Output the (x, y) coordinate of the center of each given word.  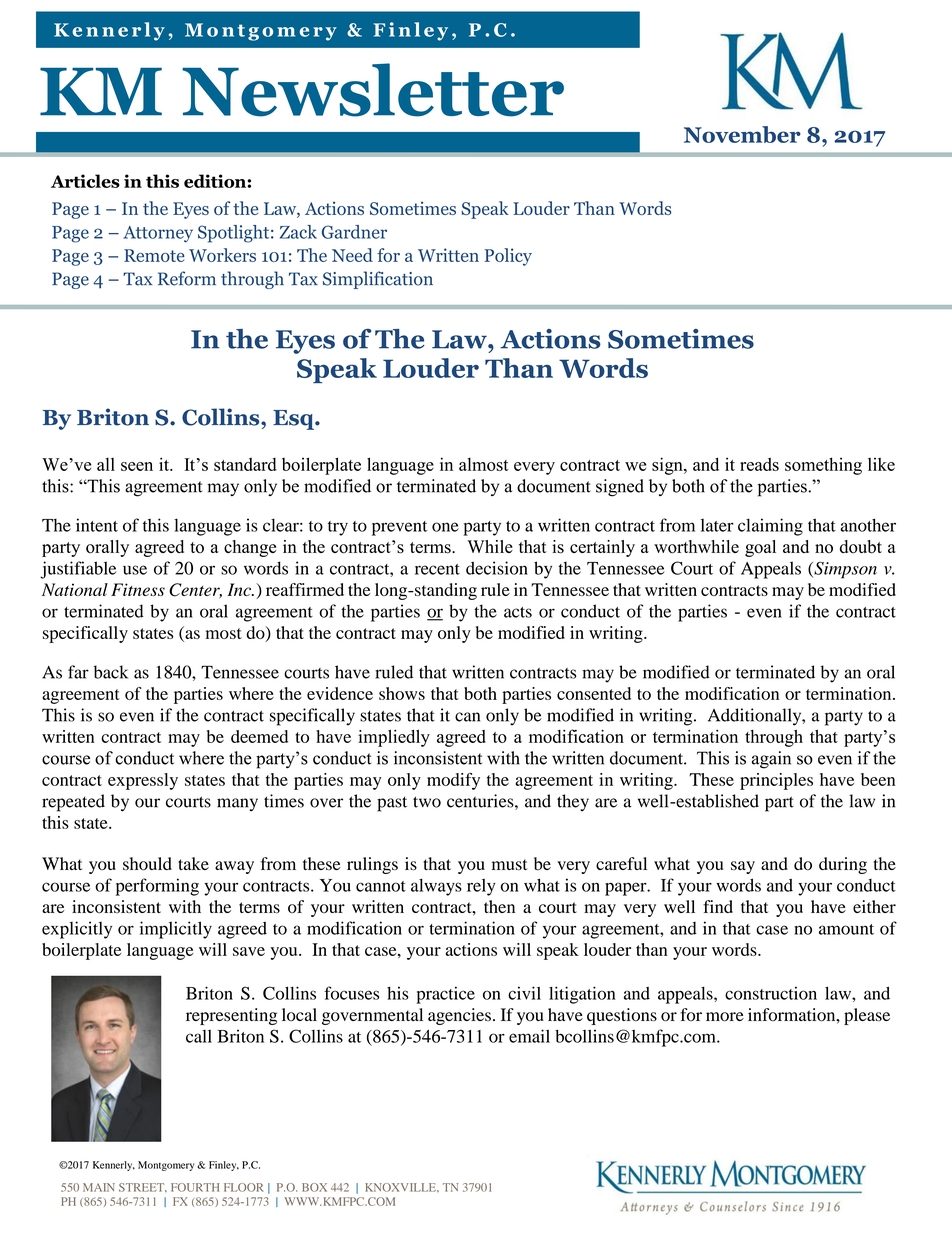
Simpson (844, 570)
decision (497, 568)
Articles (85, 181)
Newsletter (373, 90)
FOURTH (195, 1187)
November (742, 134)
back (111, 672)
